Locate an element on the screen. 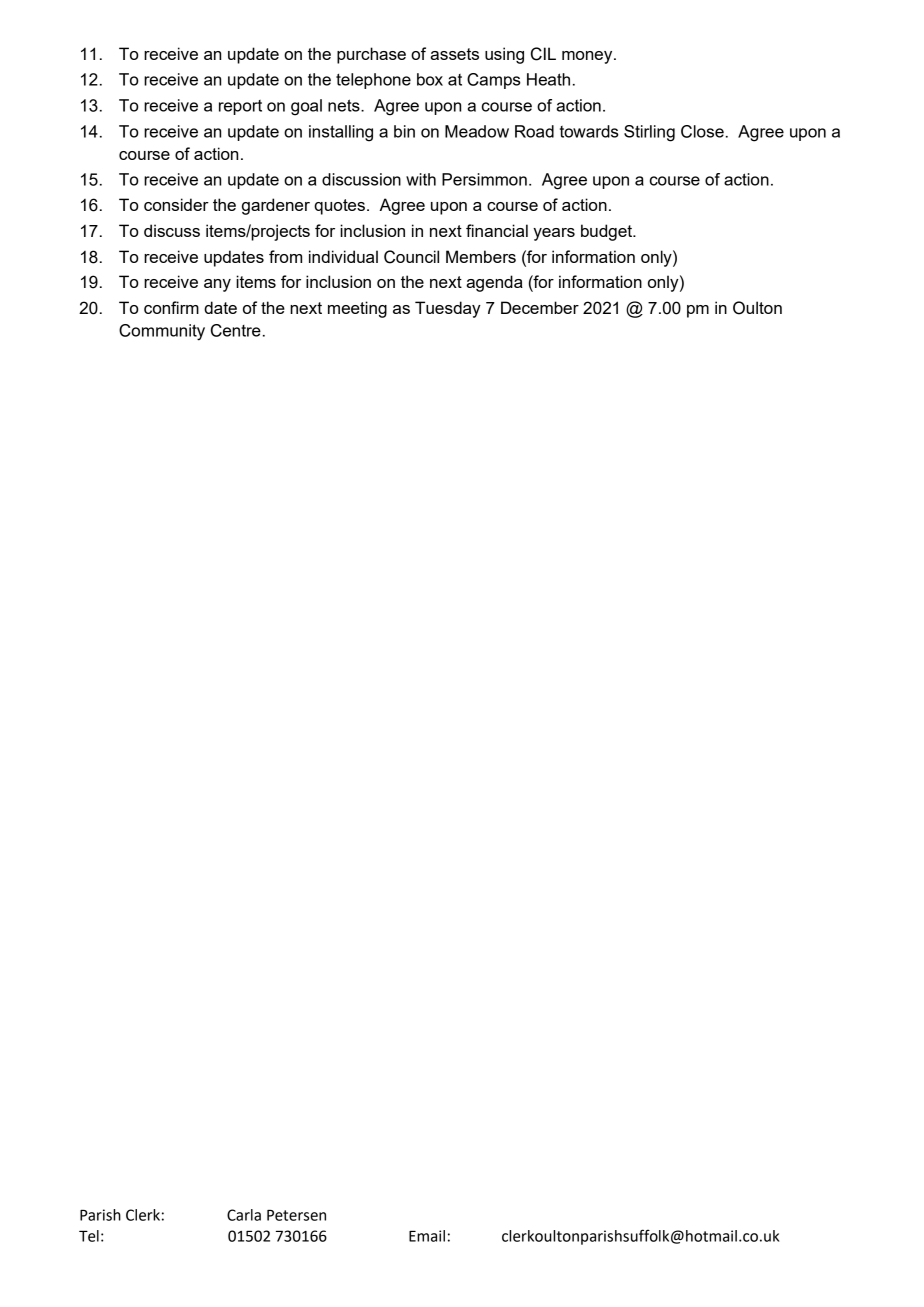  box is located at coordinates (430, 79).
